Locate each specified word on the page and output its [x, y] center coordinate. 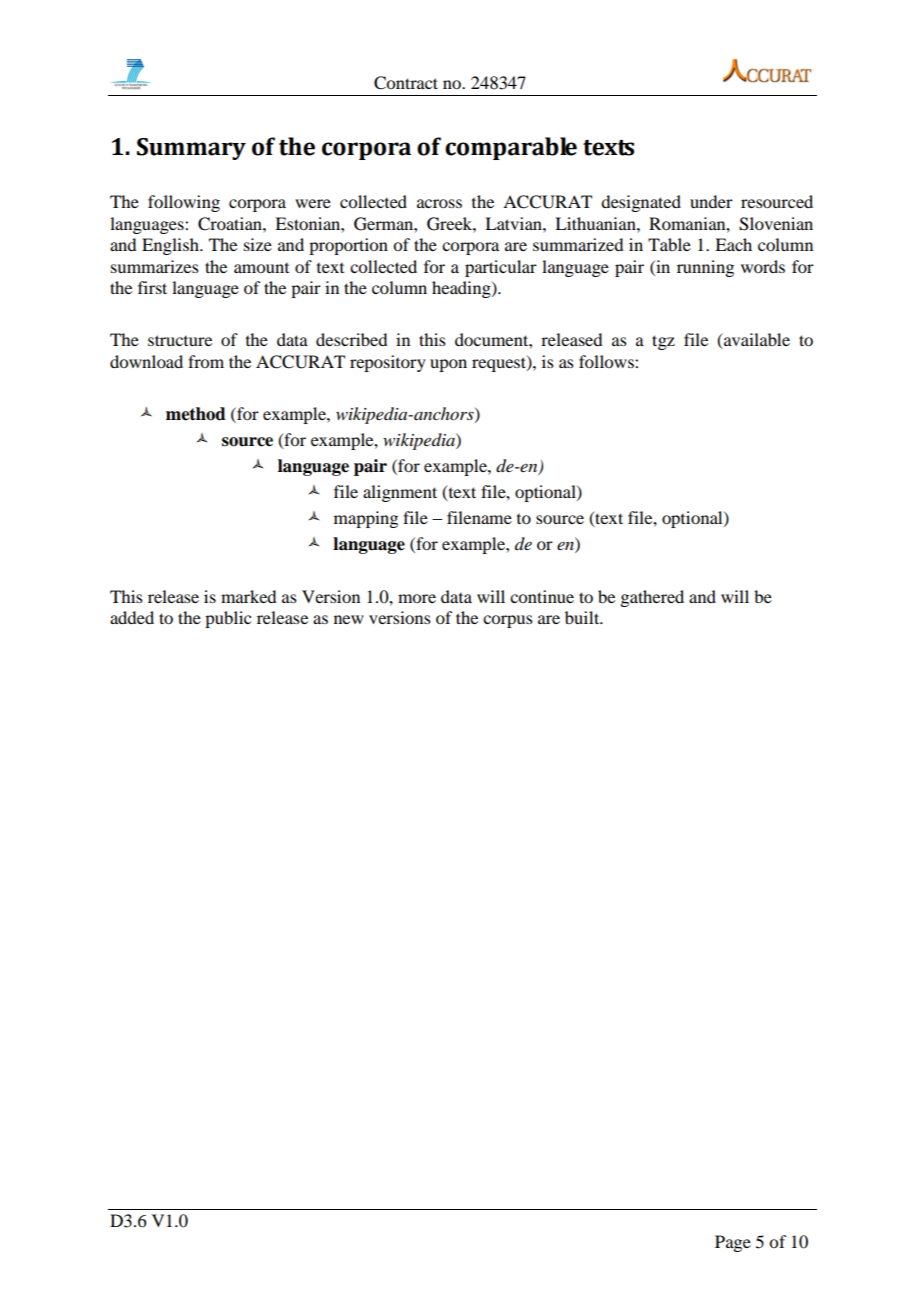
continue [542, 596]
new [349, 619]
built [583, 617]
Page [733, 1243]
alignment [400, 493]
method [196, 414]
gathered [652, 598]
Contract [406, 83]
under [711, 201]
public [228, 619]
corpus [508, 621]
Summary [191, 149]
